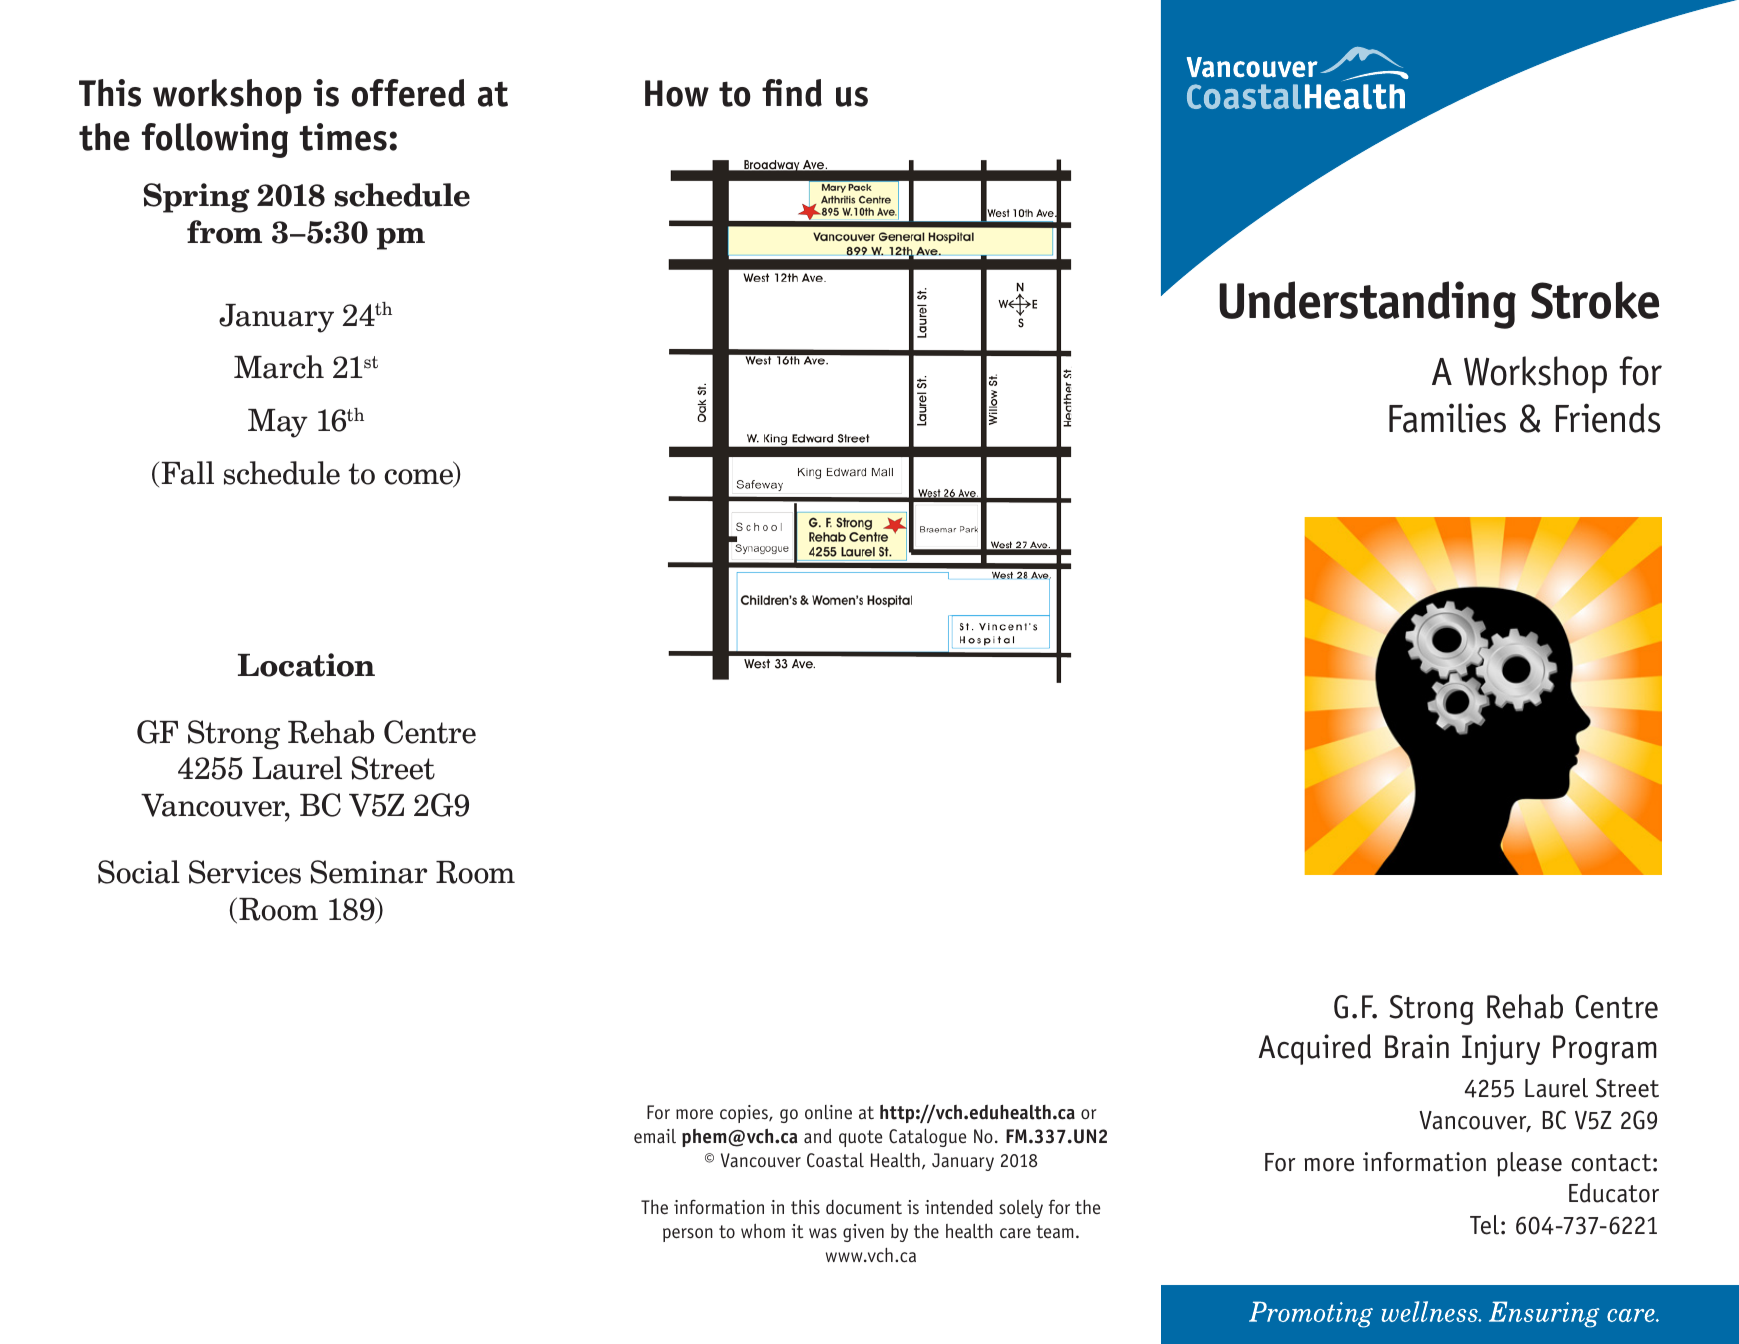 This document has width=1739, height=1344. What do you see at coordinates (655, 1136) in the document?
I see `email` at bounding box center [655, 1136].
